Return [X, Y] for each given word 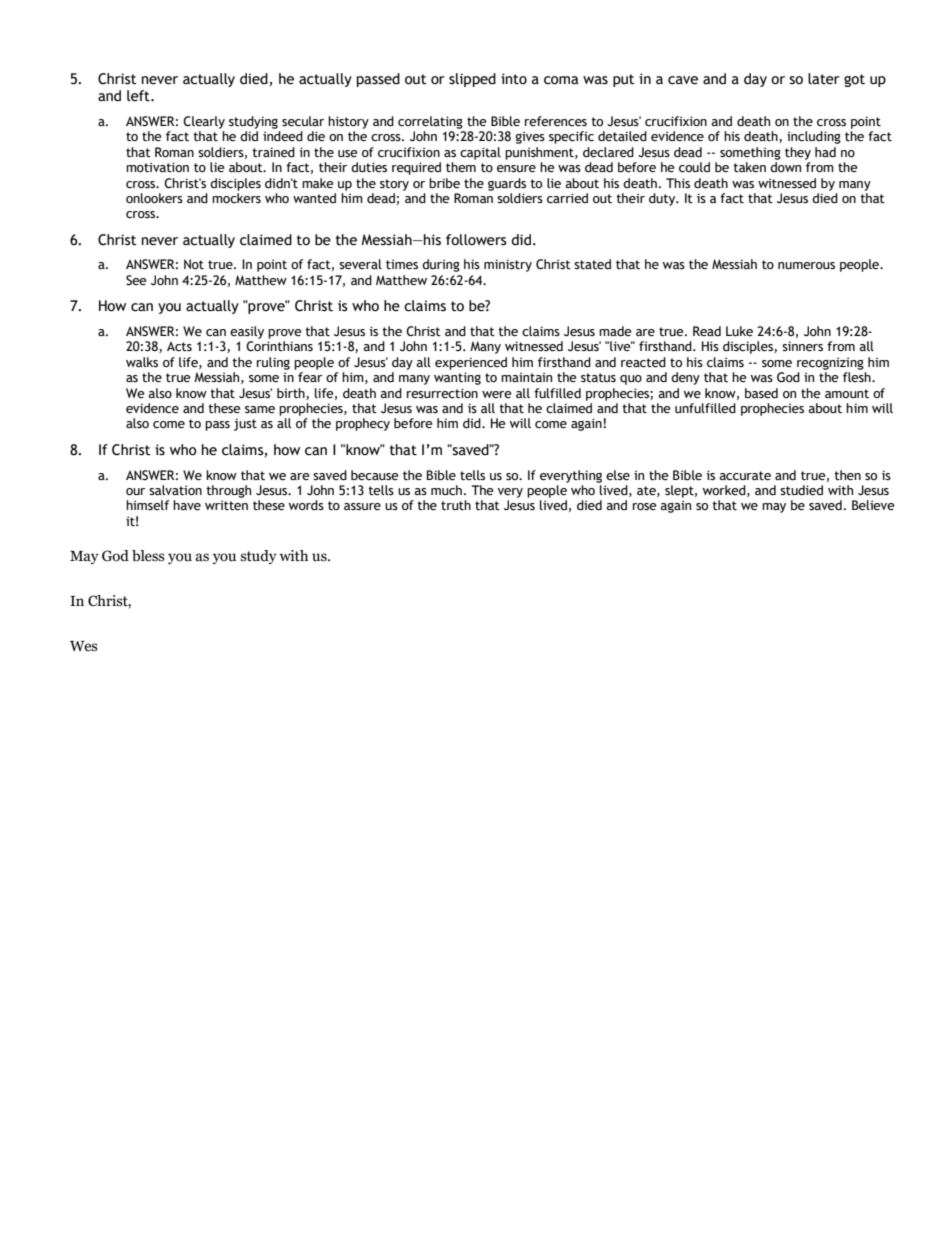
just [245, 424]
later [824, 79]
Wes [84, 646]
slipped [472, 80]
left [139, 96]
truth [456, 505]
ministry [508, 265]
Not [194, 264]
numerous [806, 266]
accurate [745, 476]
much [446, 490]
